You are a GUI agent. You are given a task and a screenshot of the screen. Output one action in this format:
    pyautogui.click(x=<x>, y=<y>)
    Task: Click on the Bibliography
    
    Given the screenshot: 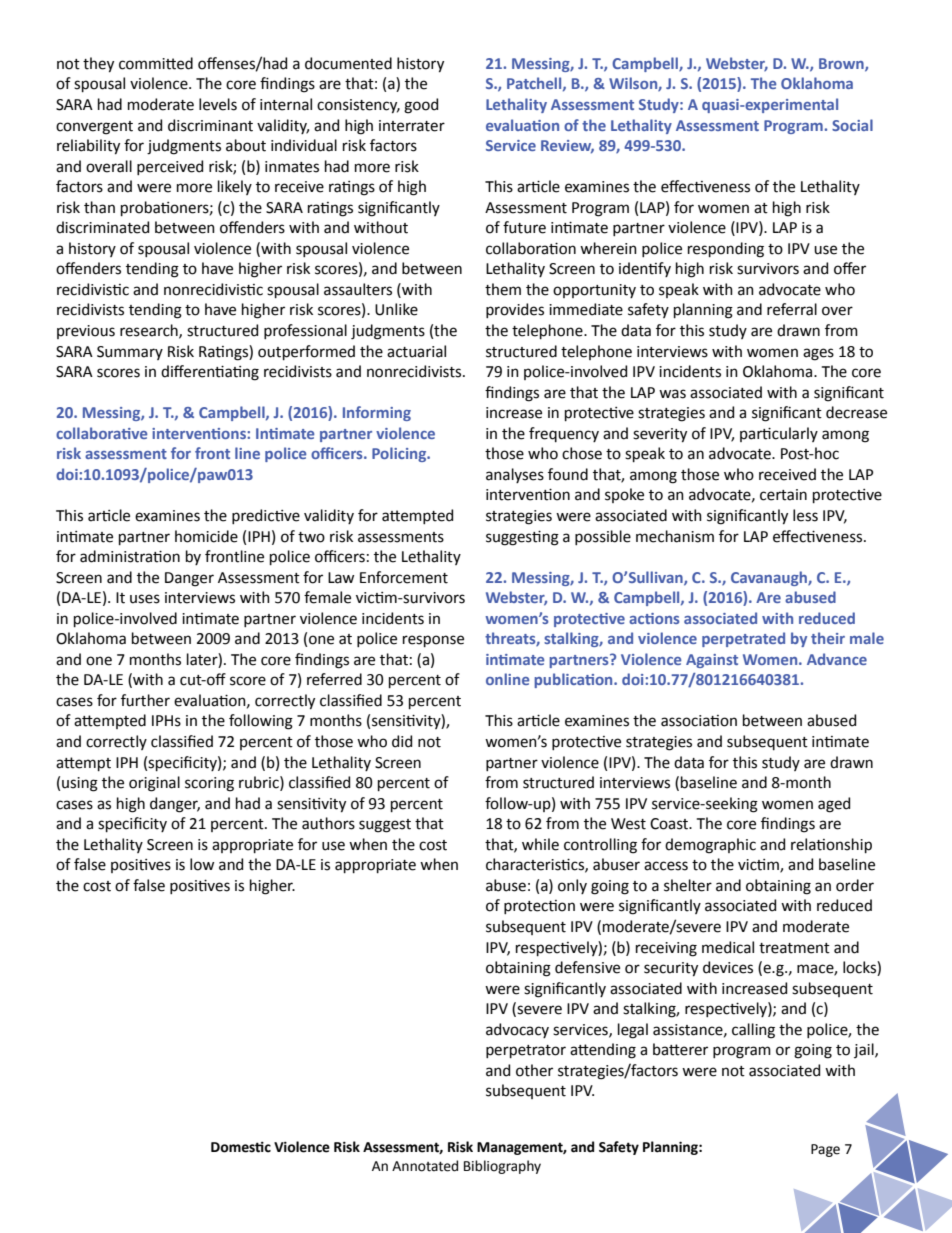 What is the action you would take?
    pyautogui.click(x=502, y=1167)
